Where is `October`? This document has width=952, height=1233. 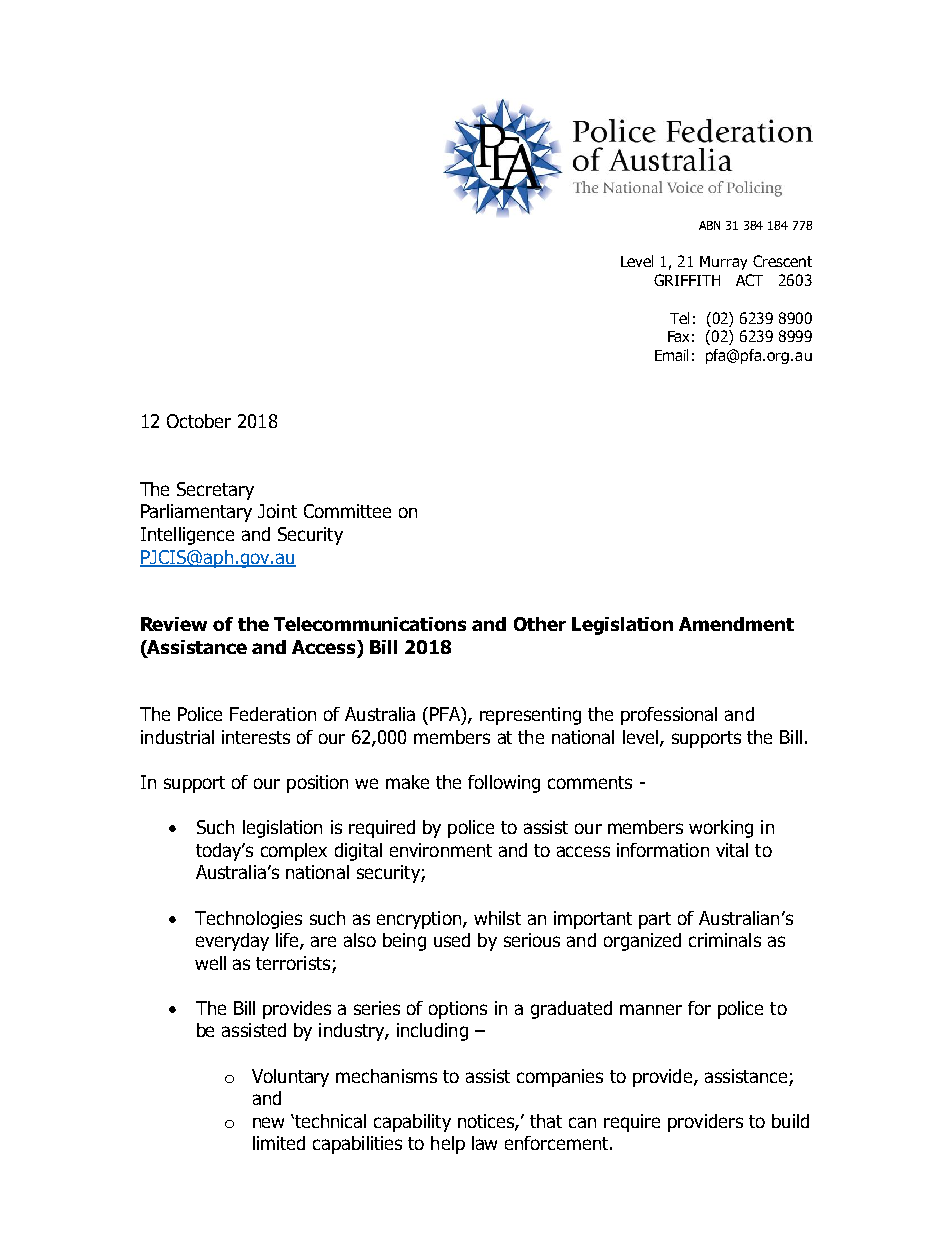
October is located at coordinates (199, 421).
